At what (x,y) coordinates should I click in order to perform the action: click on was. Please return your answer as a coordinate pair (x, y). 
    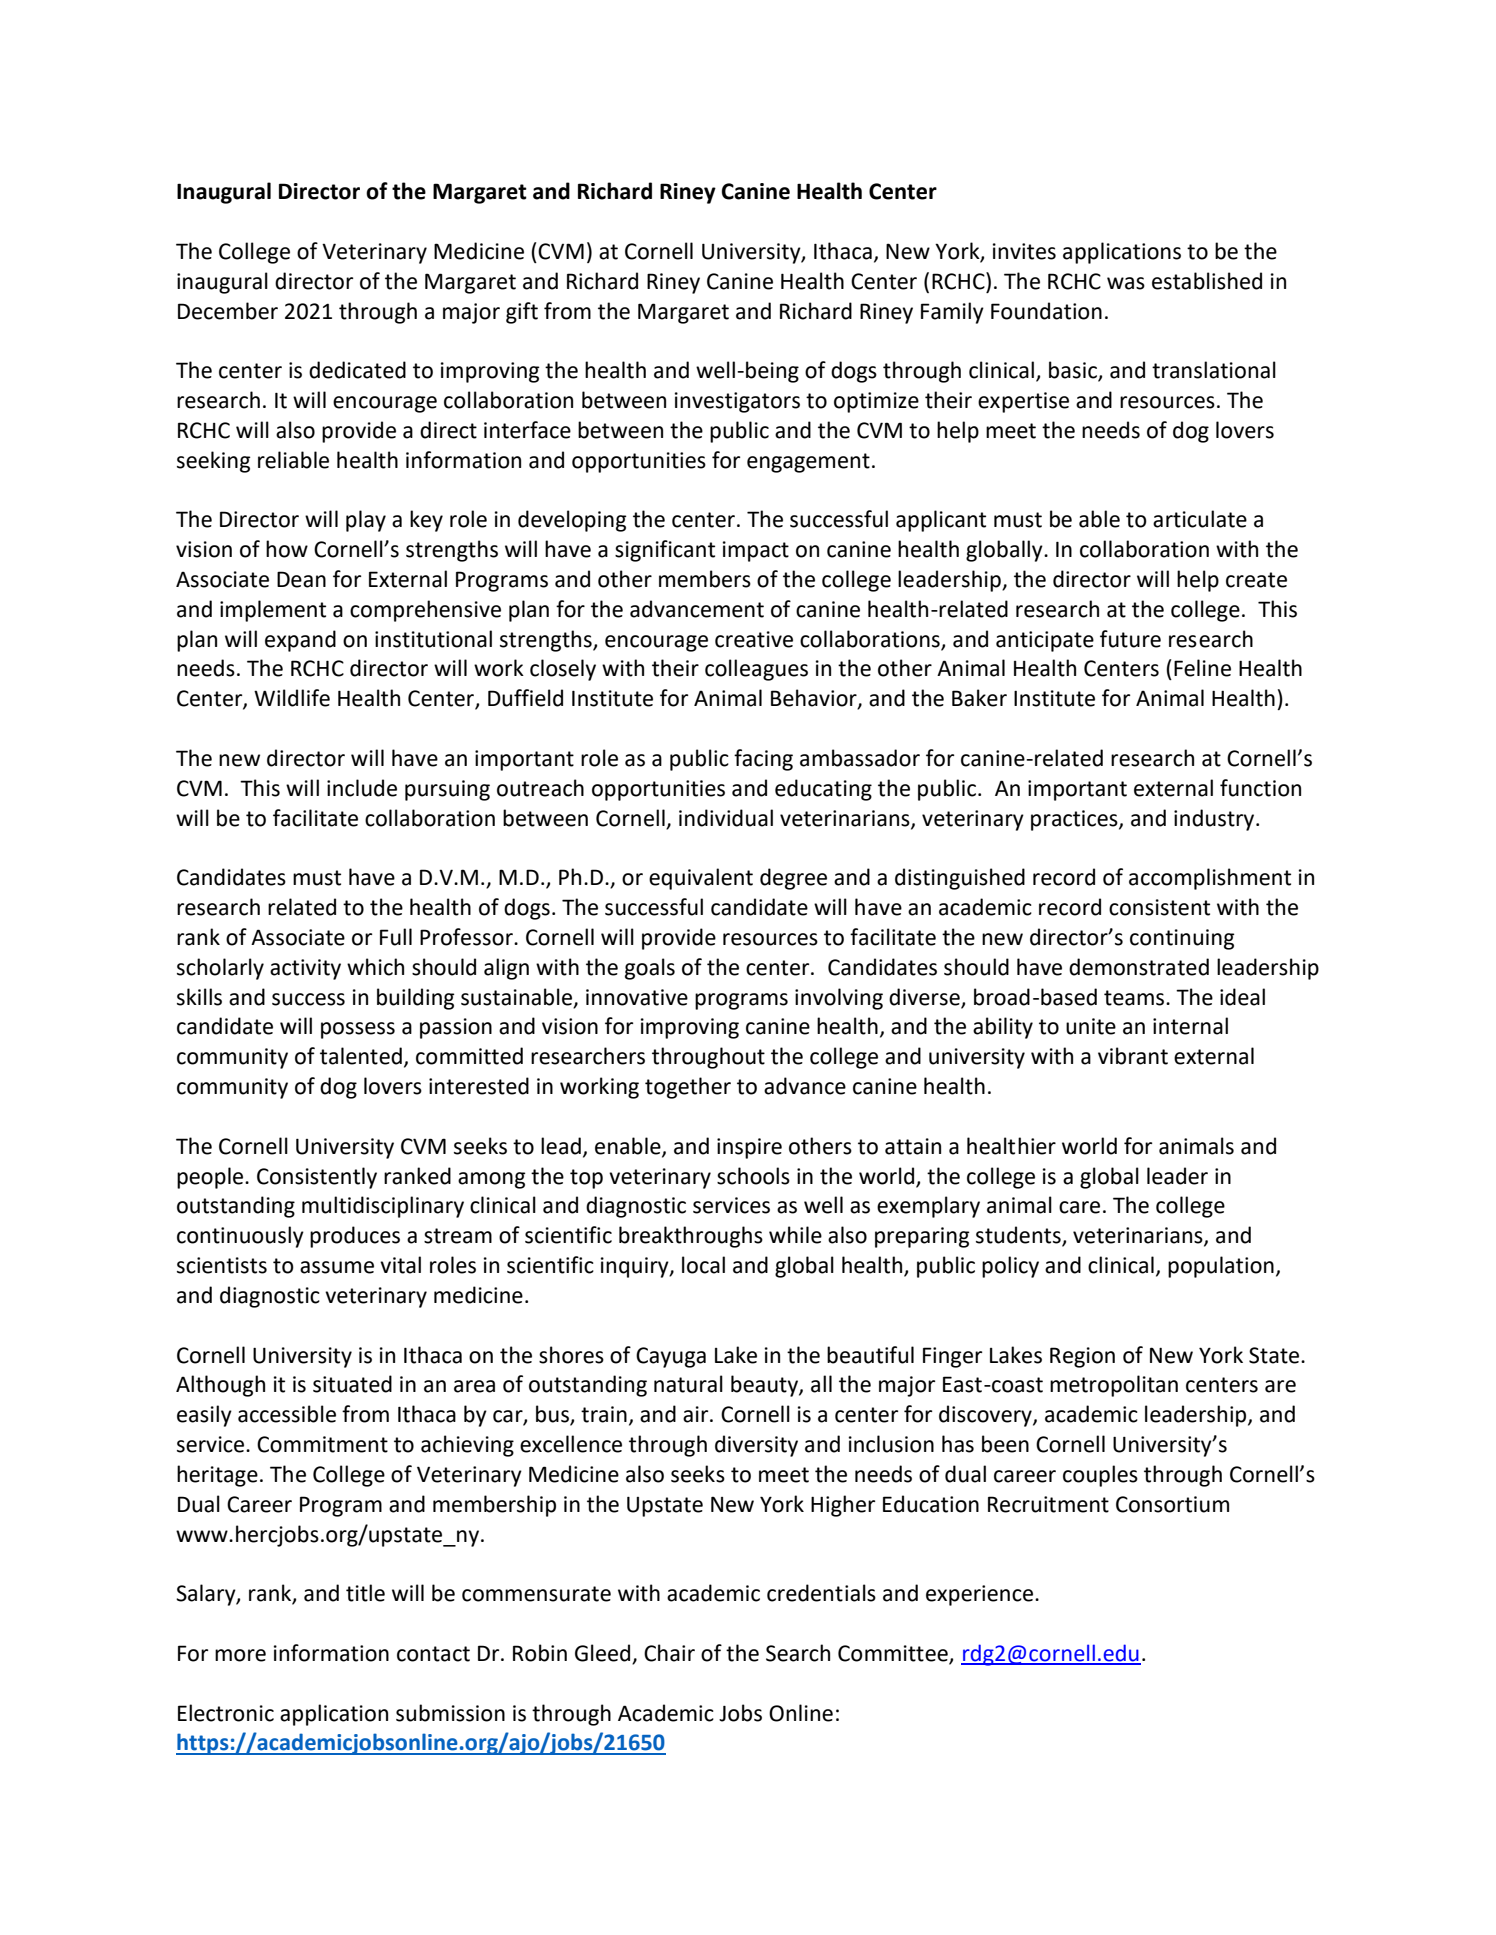
    Looking at the image, I should click on (1126, 283).
